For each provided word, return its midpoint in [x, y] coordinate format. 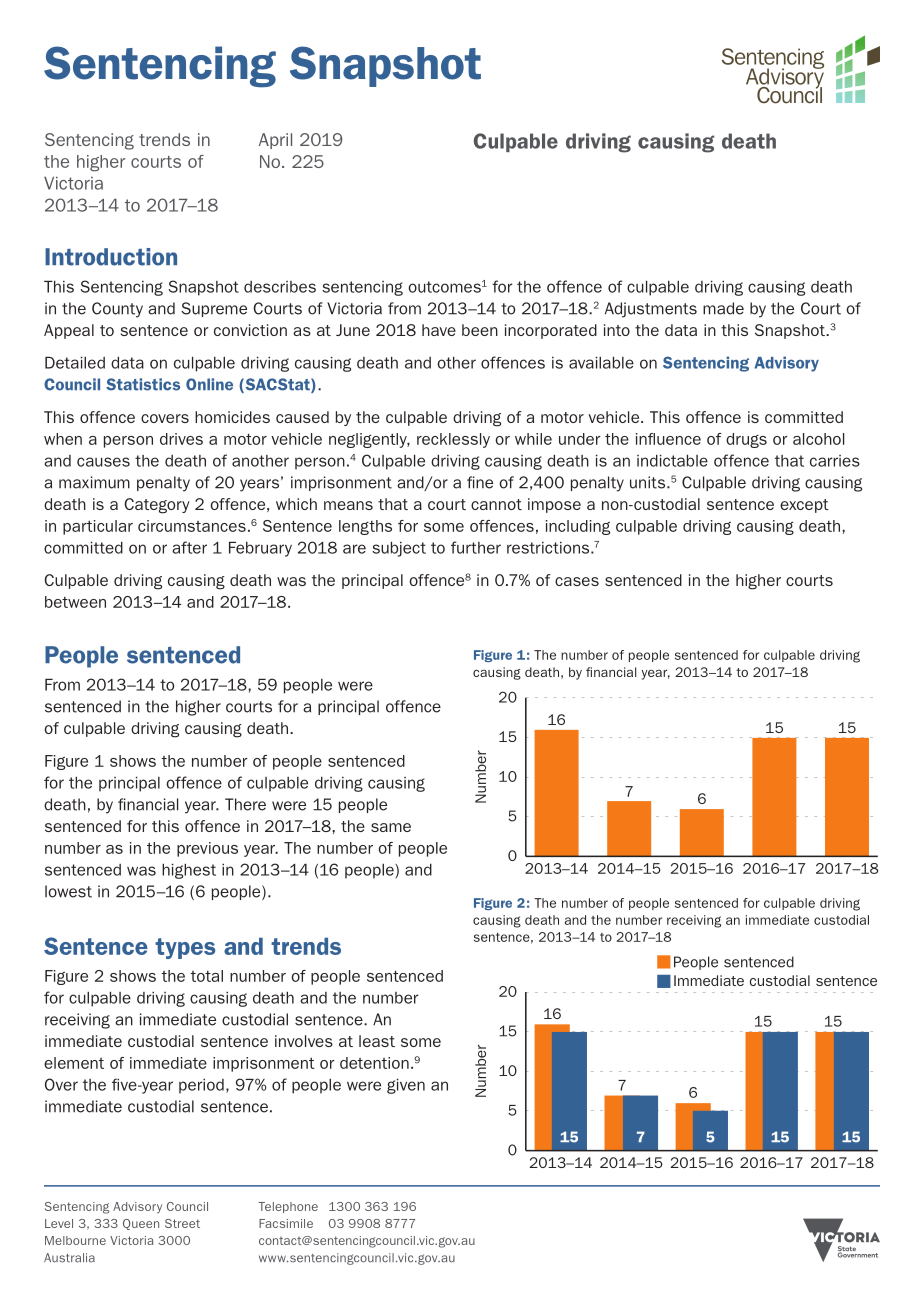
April [275, 141]
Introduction [111, 257]
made [723, 308]
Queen [141, 1224]
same [391, 827]
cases [577, 581]
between [75, 602]
